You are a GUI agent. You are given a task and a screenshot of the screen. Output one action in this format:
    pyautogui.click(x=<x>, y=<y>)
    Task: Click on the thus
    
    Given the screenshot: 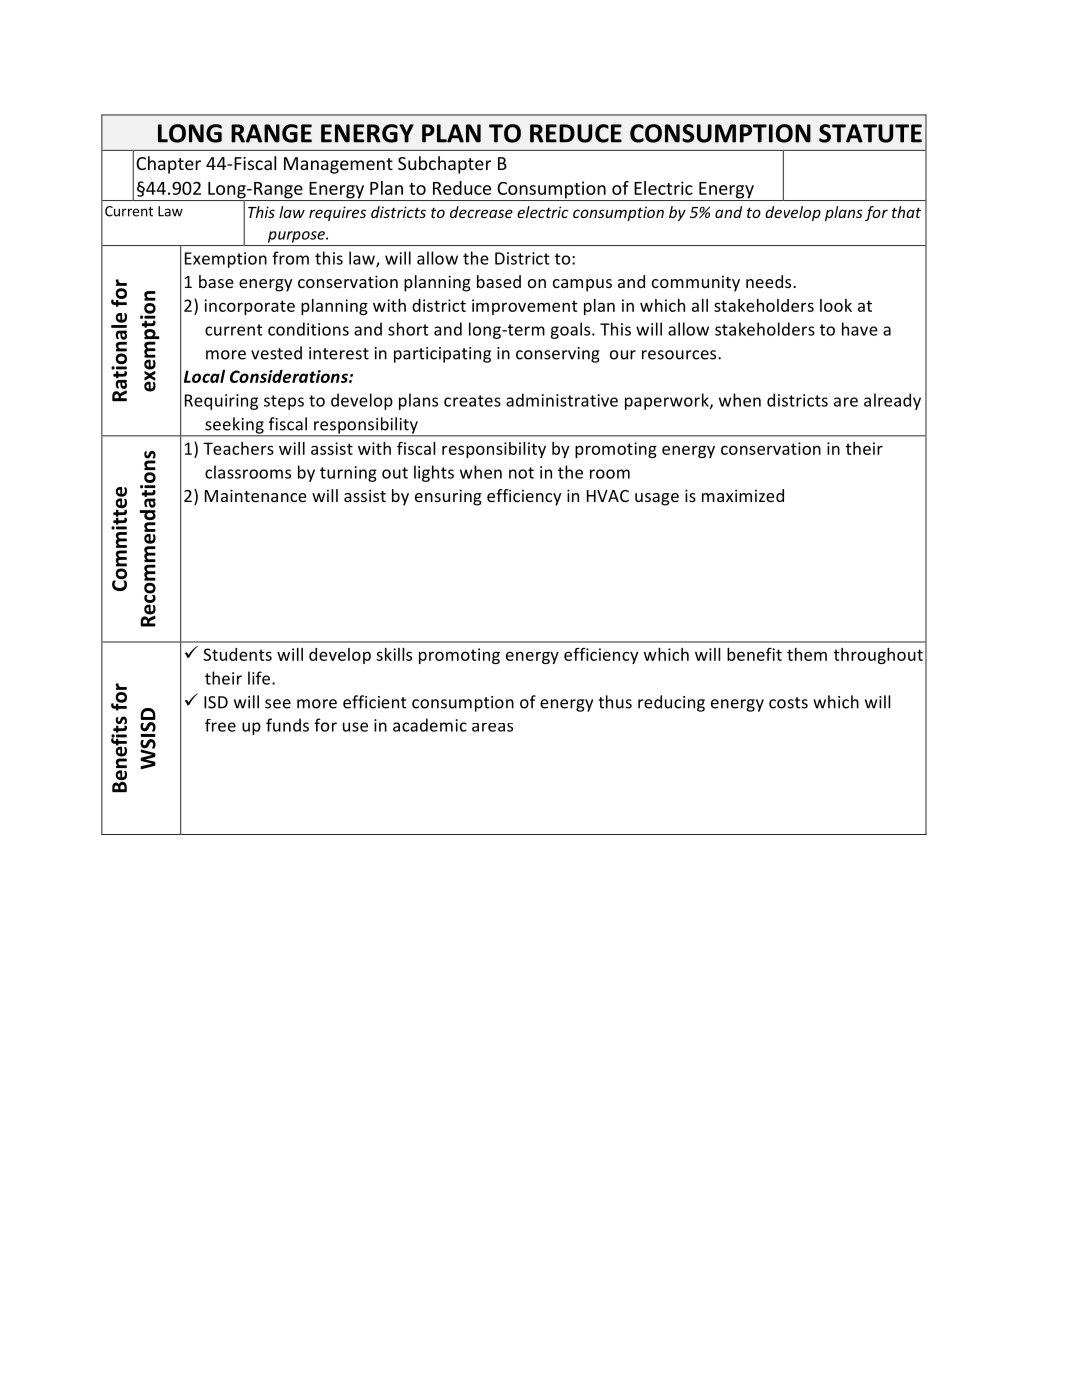 What is the action you would take?
    pyautogui.click(x=615, y=702)
